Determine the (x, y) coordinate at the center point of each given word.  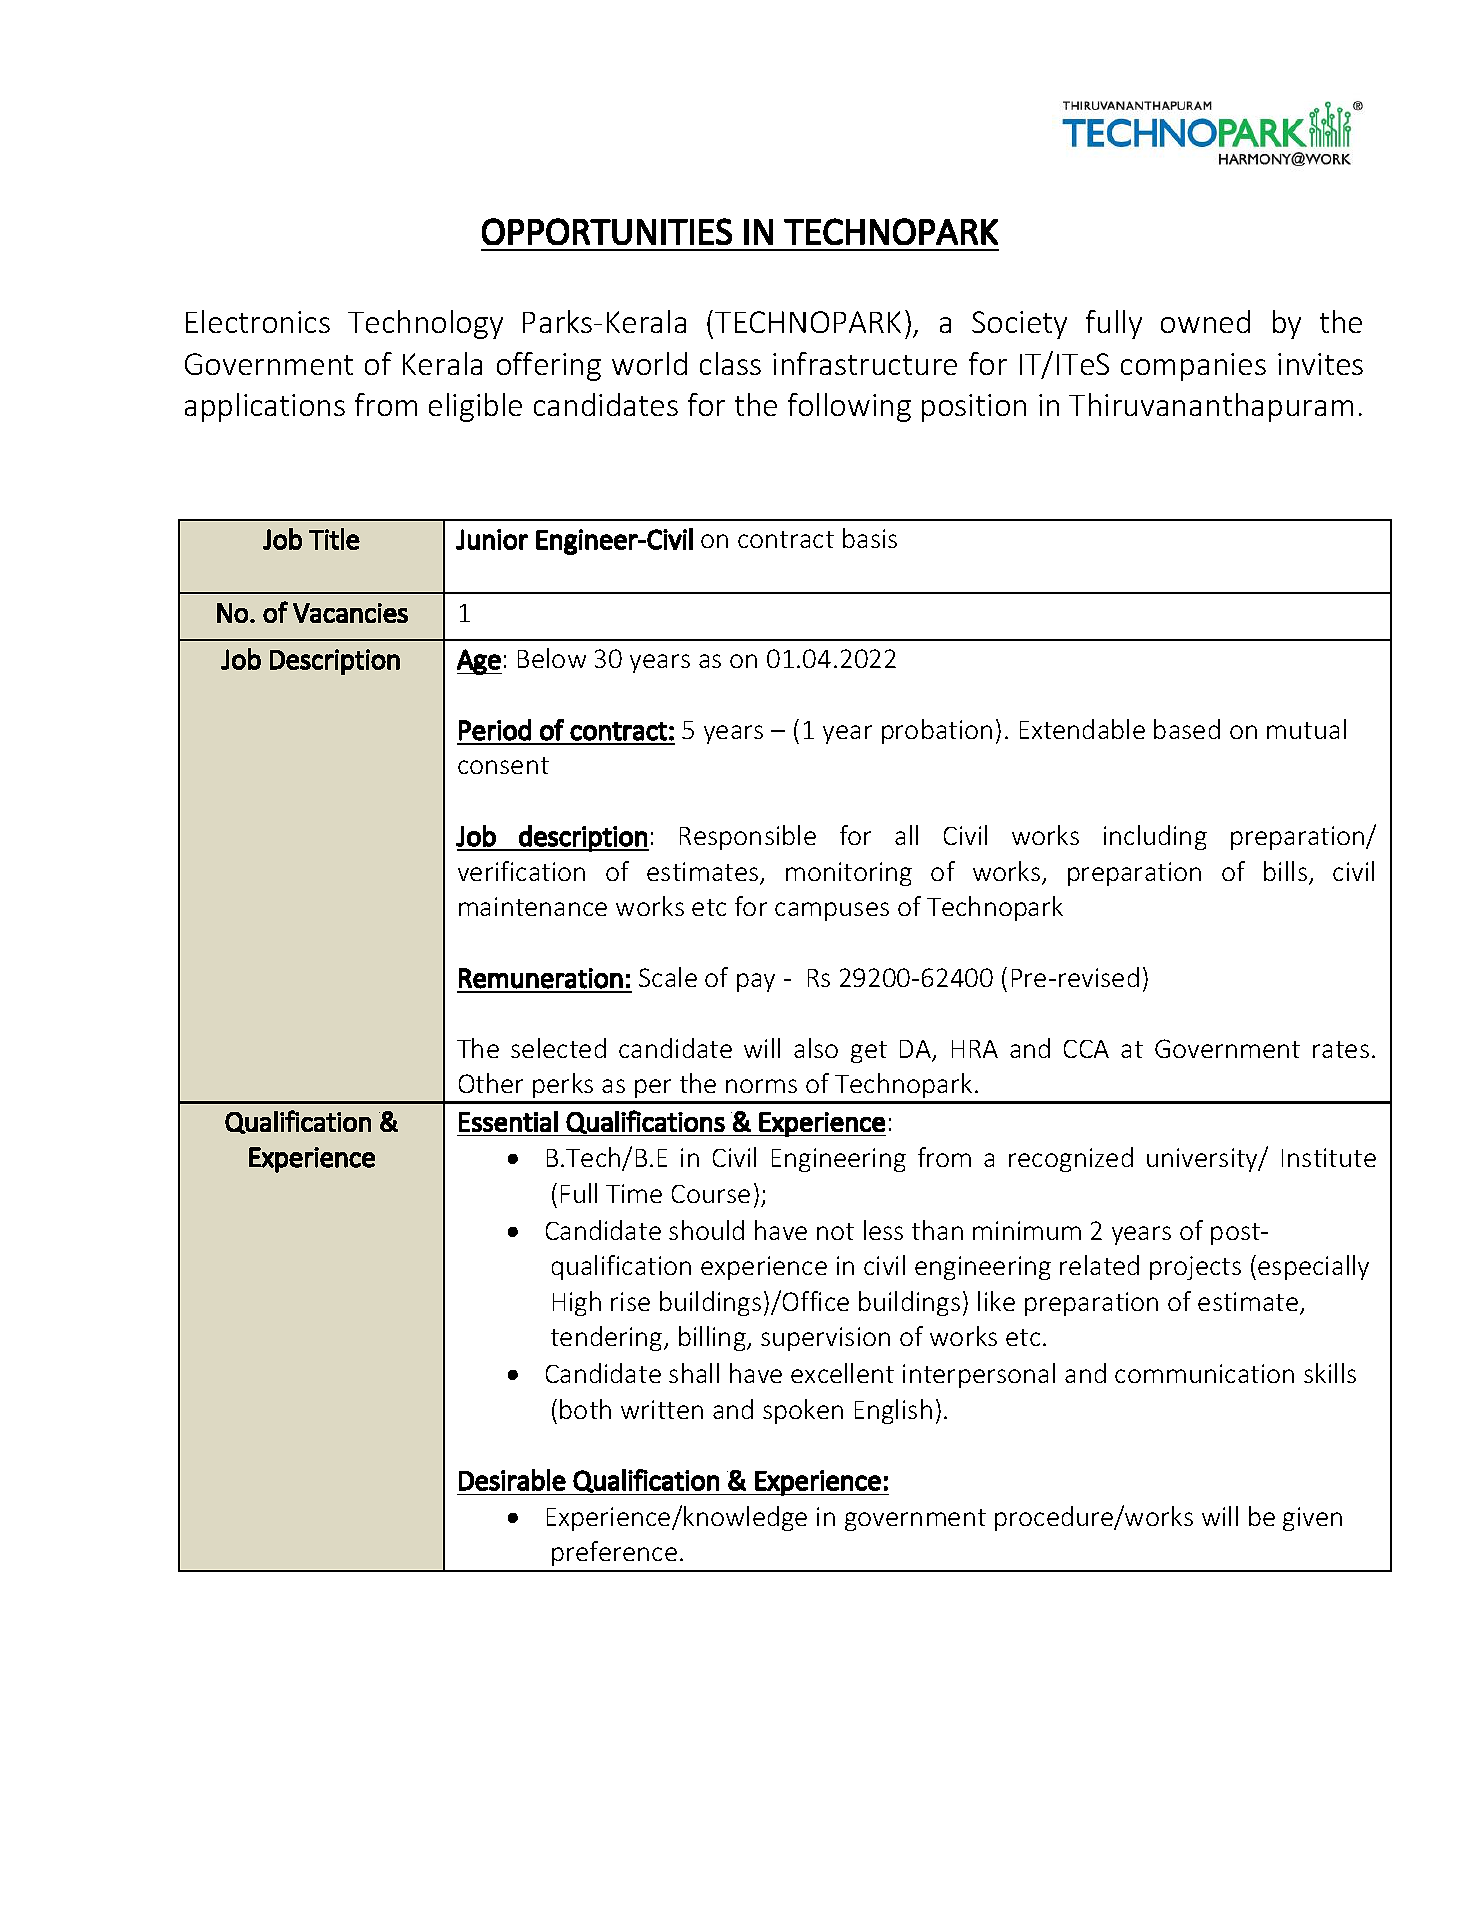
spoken (803, 1411)
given (1312, 1519)
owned (1205, 321)
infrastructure (865, 363)
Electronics (258, 321)
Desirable (512, 1480)
